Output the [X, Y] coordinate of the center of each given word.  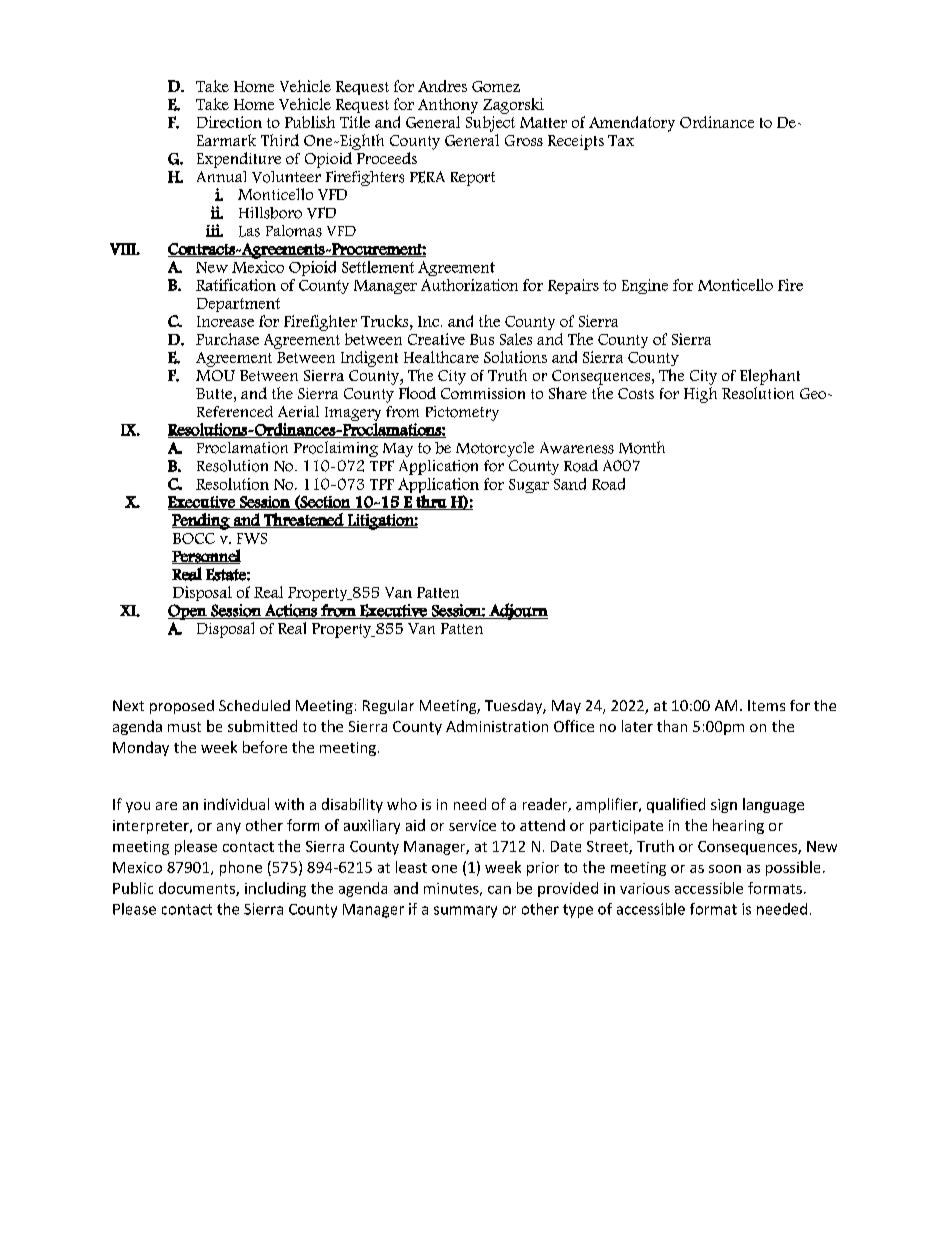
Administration [497, 726]
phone [241, 868]
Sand [570, 484]
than [672, 726]
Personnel [206, 556]
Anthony [448, 106]
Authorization [469, 285]
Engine [645, 286]
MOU [215, 375]
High [700, 395]
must [184, 727]
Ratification [236, 285]
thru [431, 502]
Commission [483, 393]
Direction [229, 122]
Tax [621, 140]
